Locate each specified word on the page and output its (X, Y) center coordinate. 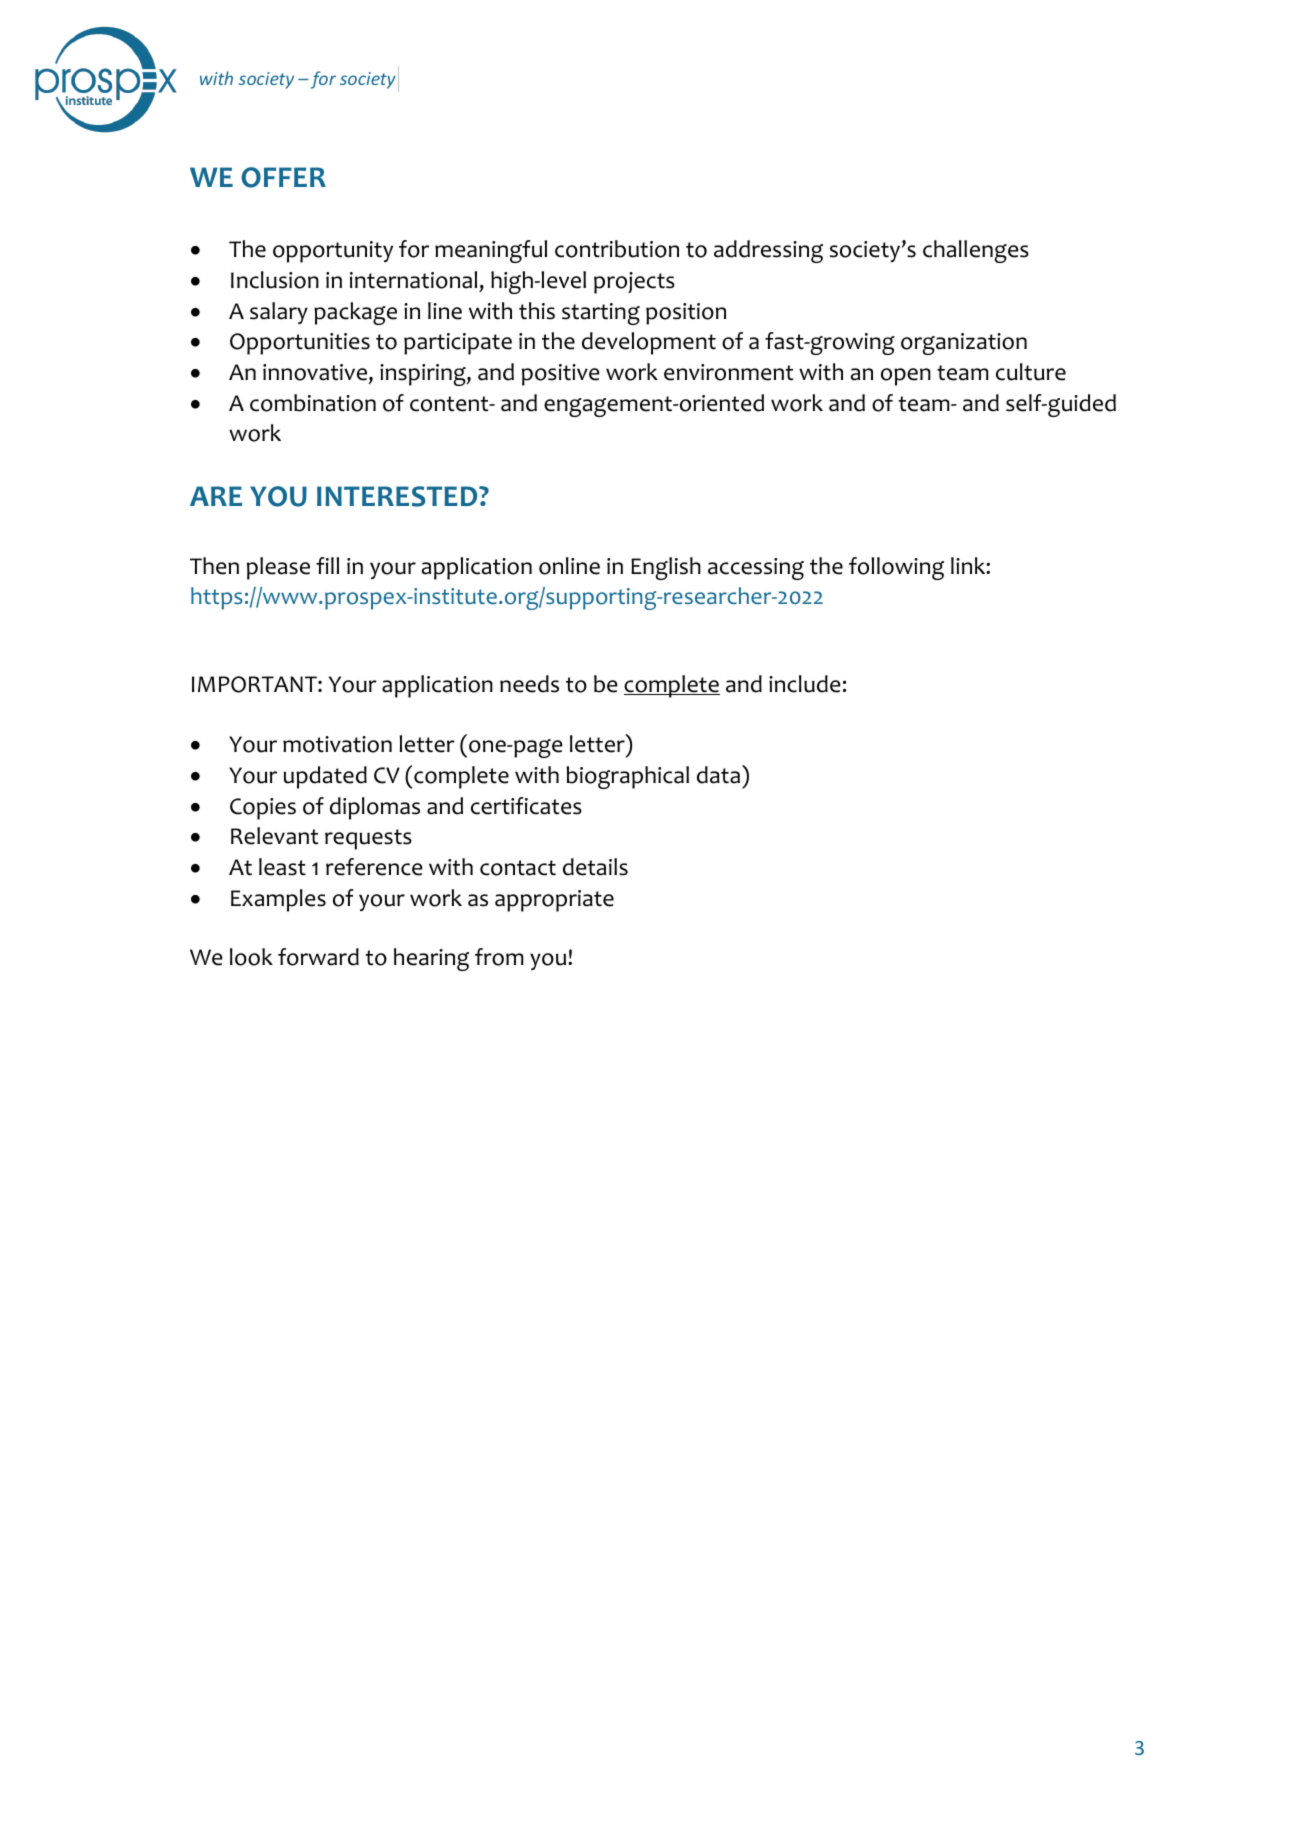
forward (318, 957)
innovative (315, 372)
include (805, 684)
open (906, 377)
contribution (617, 249)
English (666, 568)
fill (327, 565)
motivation (337, 744)
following (896, 568)
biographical (627, 777)
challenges (976, 251)
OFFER (283, 177)
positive (561, 375)
